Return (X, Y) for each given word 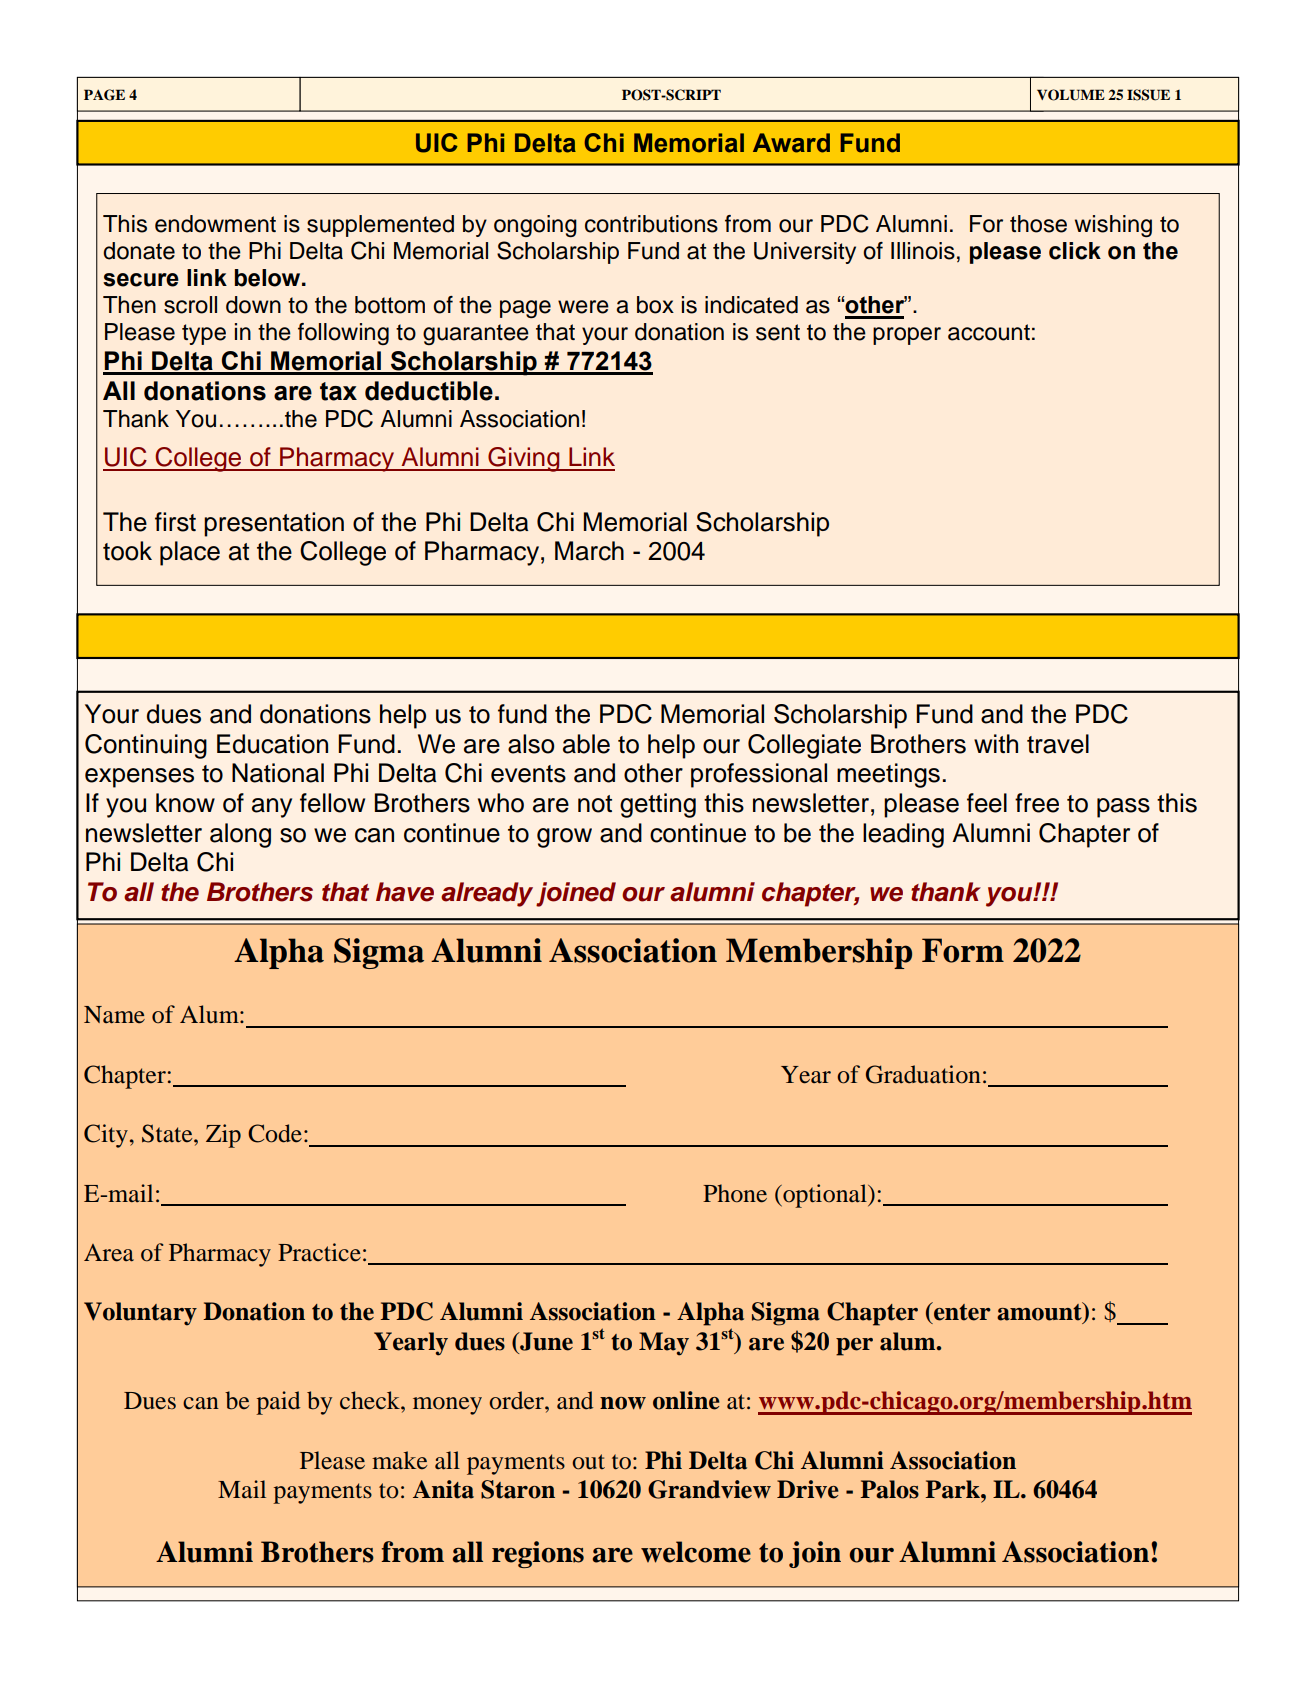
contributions (651, 224)
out (588, 1462)
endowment (215, 224)
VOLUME (1071, 95)
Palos (889, 1489)
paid (278, 1403)
